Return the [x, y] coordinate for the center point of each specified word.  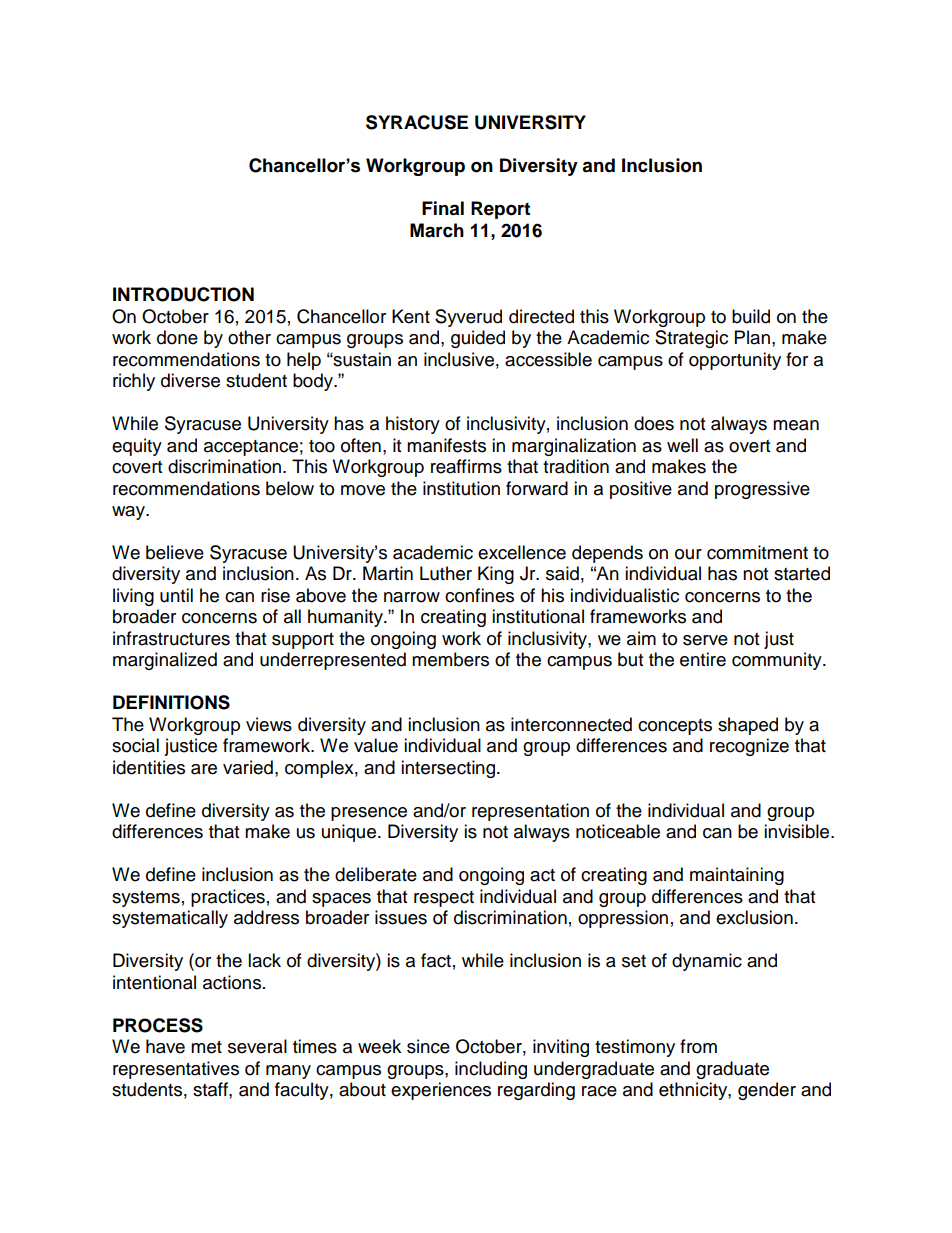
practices [228, 898]
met [206, 1047]
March [437, 230]
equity [137, 447]
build [751, 316]
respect [444, 899]
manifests [446, 445]
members [450, 659]
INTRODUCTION [183, 294]
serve [705, 640]
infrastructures [171, 638]
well [682, 445]
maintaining [737, 876]
